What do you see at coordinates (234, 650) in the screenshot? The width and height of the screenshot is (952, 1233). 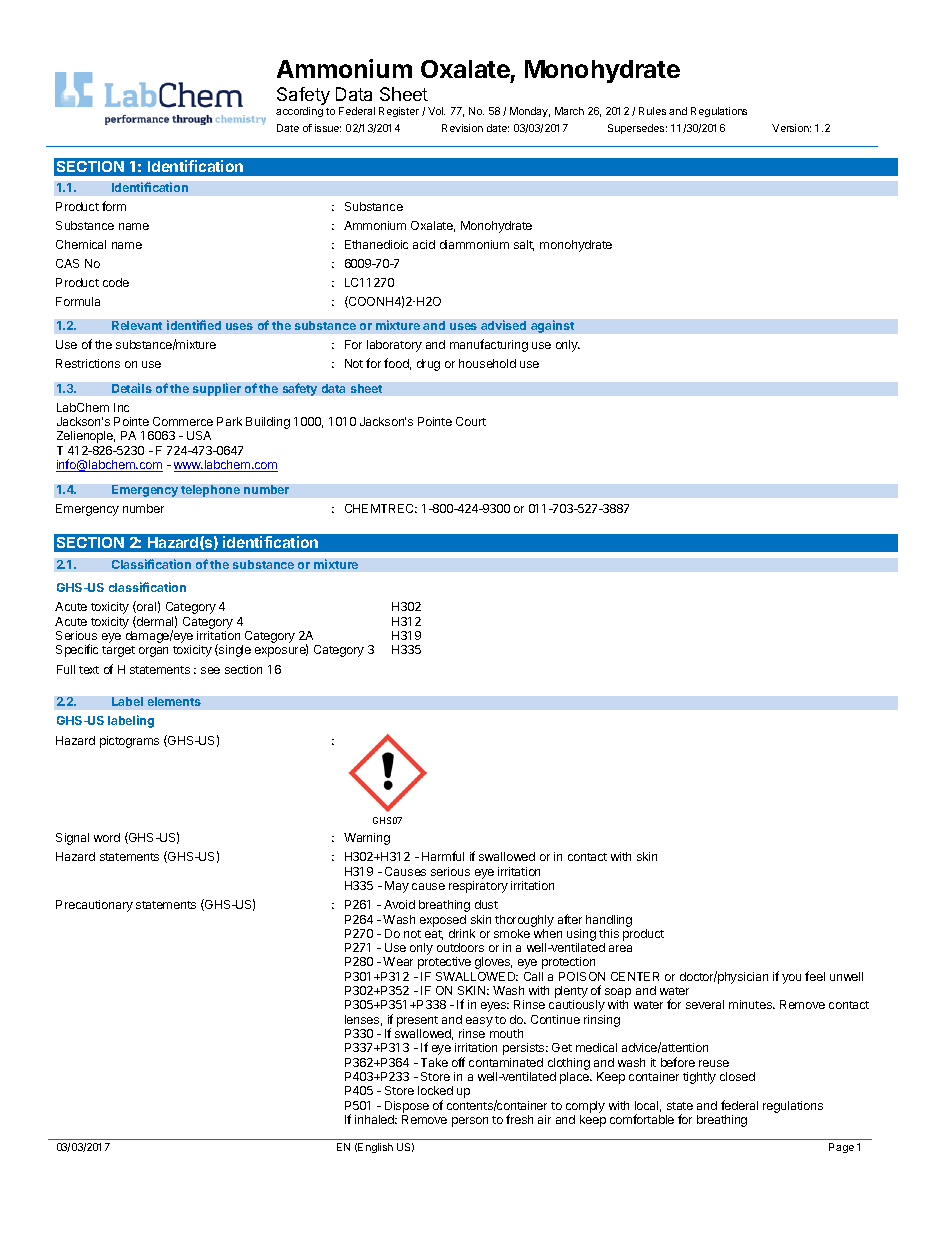 I see `single` at bounding box center [234, 650].
